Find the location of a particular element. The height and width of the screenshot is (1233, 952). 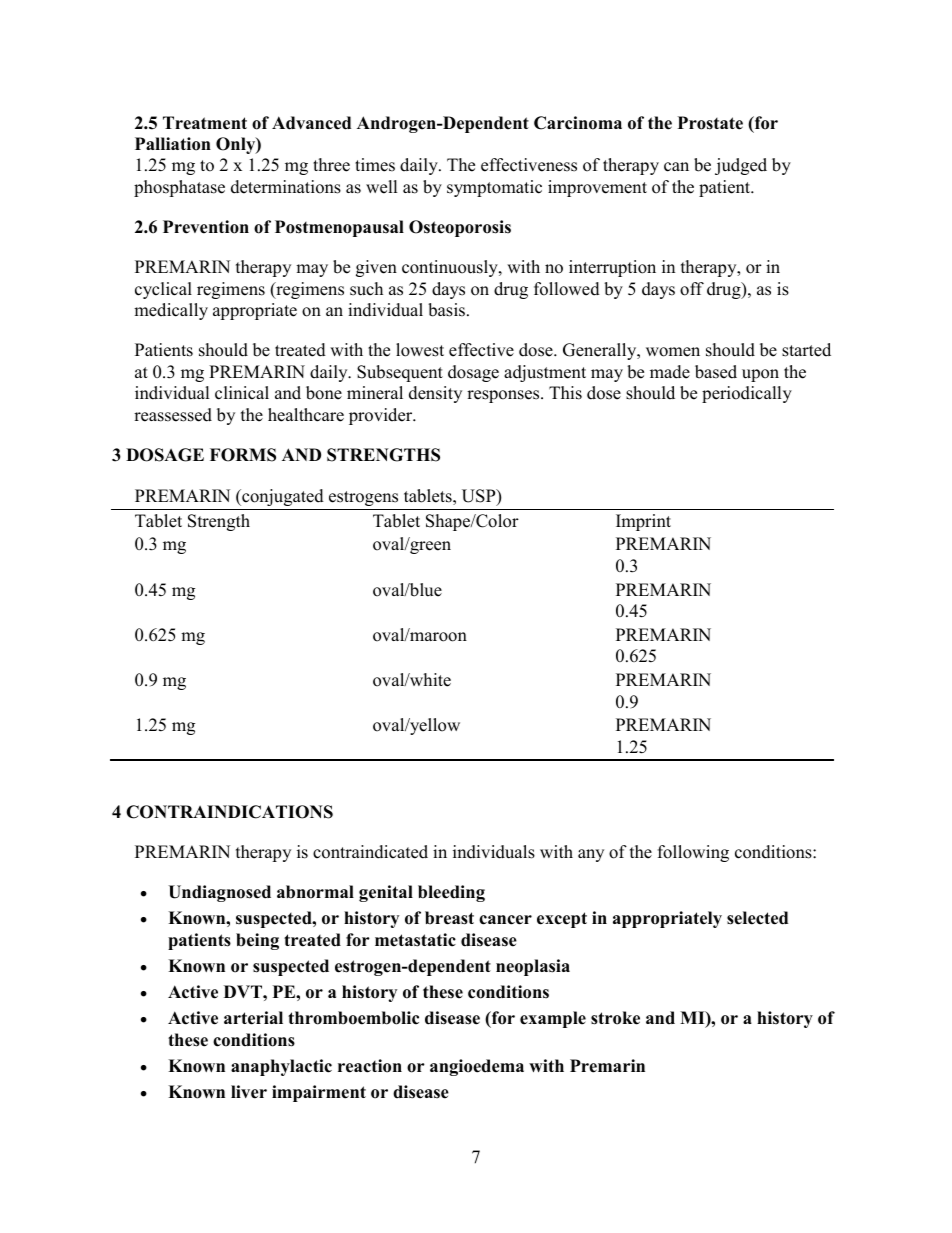

stroke is located at coordinates (615, 1018).
